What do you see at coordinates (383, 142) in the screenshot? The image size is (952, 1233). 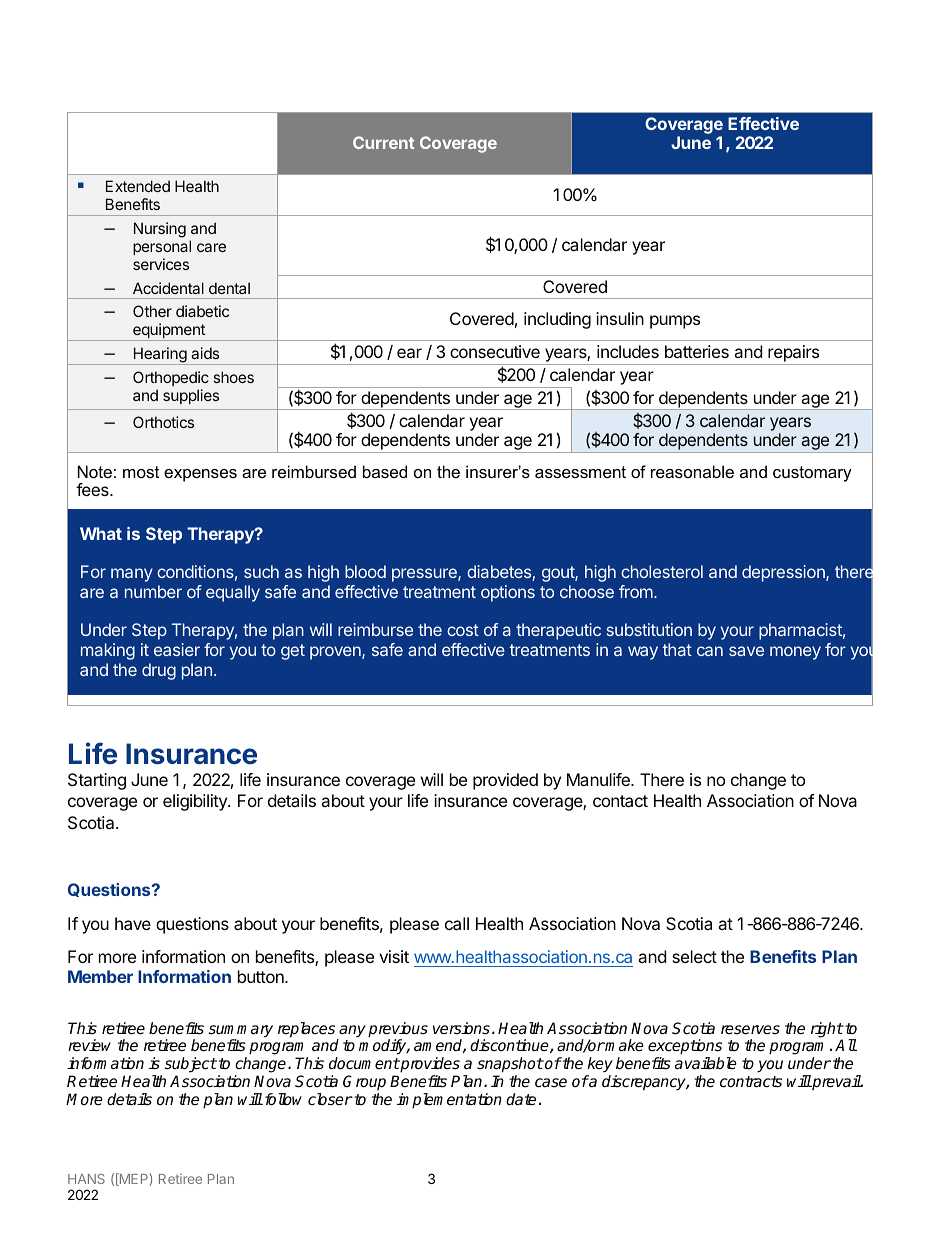 I see `Current` at bounding box center [383, 142].
